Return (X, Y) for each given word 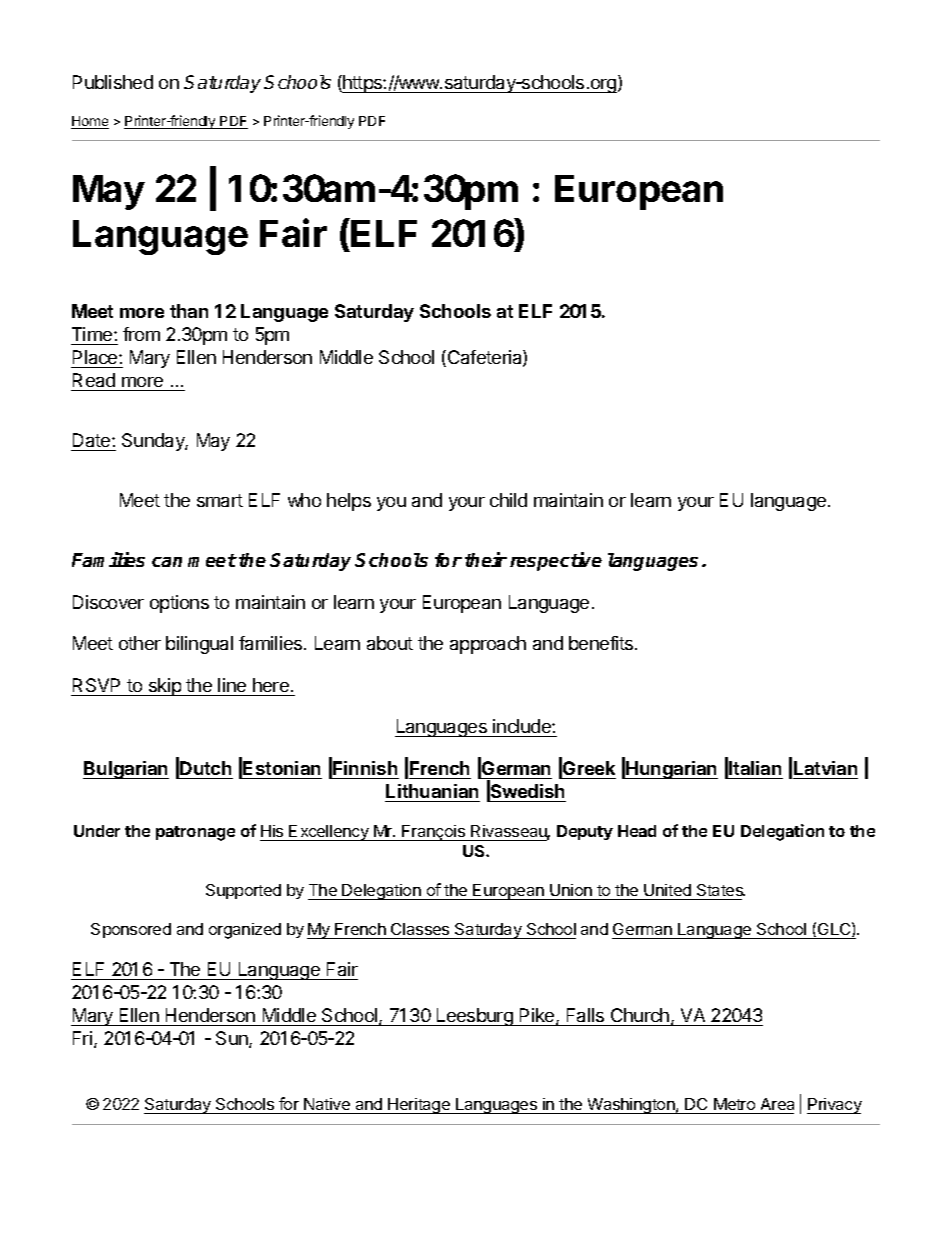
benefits (602, 643)
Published (113, 82)
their (486, 559)
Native (327, 1106)
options (179, 604)
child (508, 500)
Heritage (419, 1106)
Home (90, 122)
